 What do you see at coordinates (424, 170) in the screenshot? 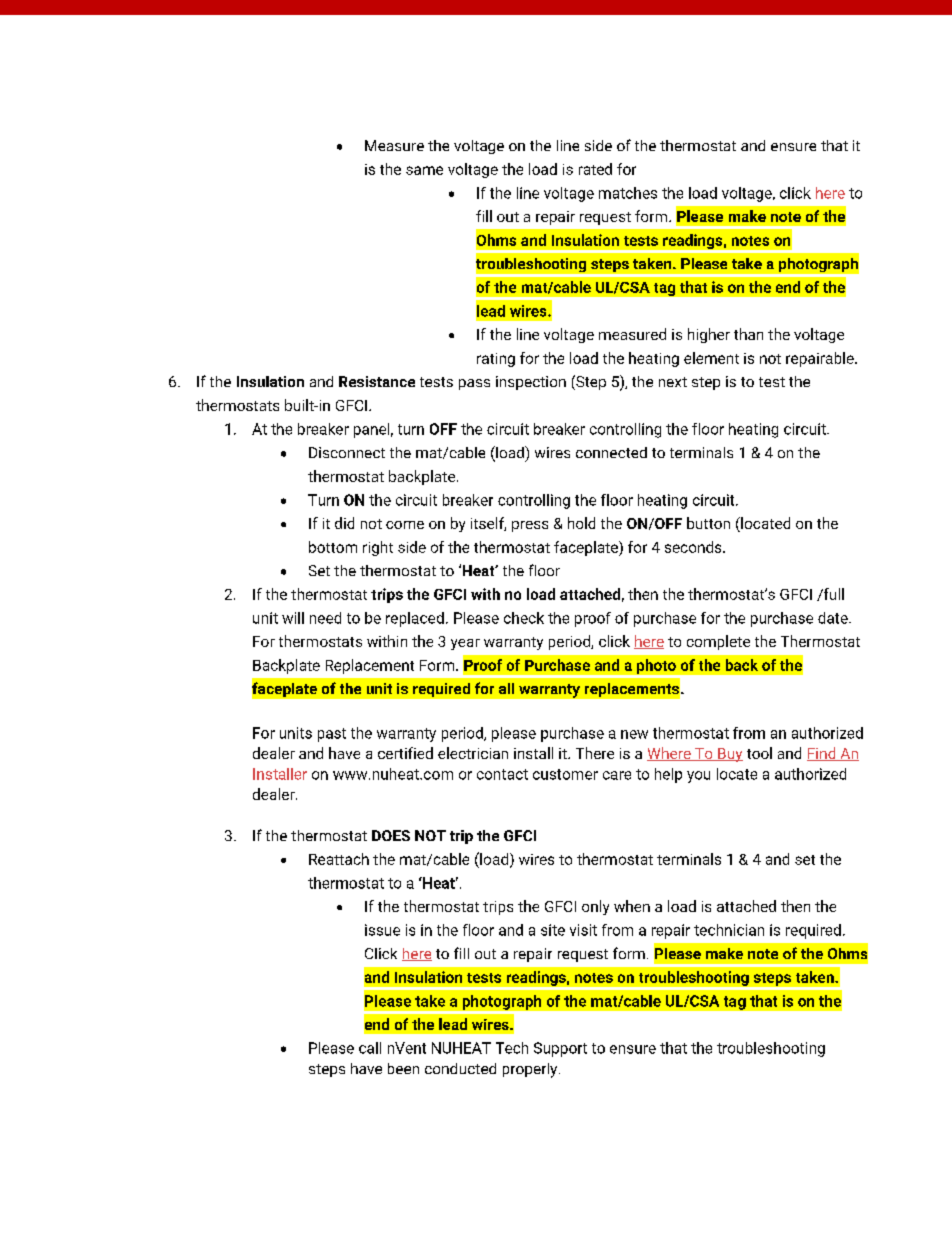
I see `same` at bounding box center [424, 170].
